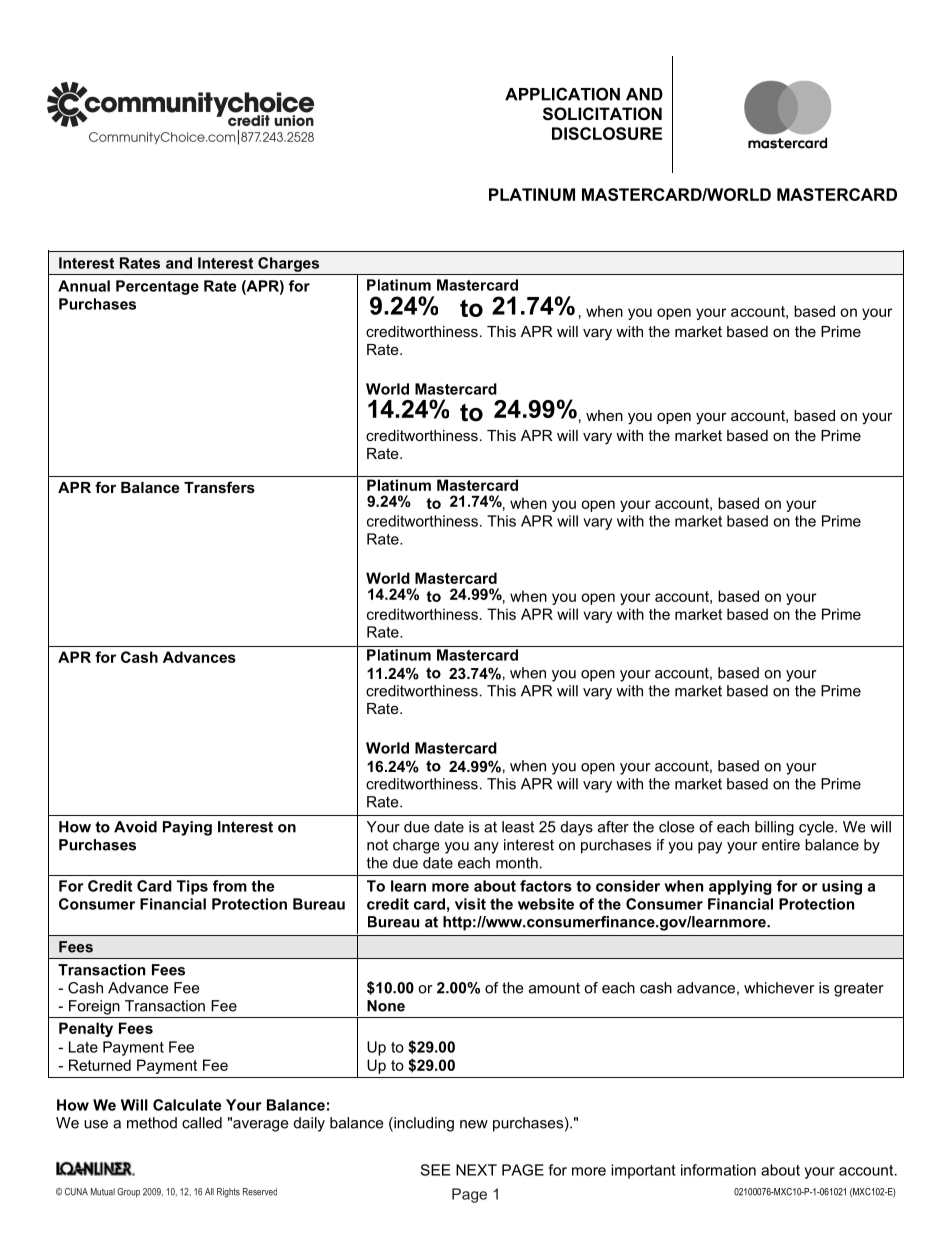 This screenshot has width=952, height=1233. I want to click on any, so click(486, 848).
